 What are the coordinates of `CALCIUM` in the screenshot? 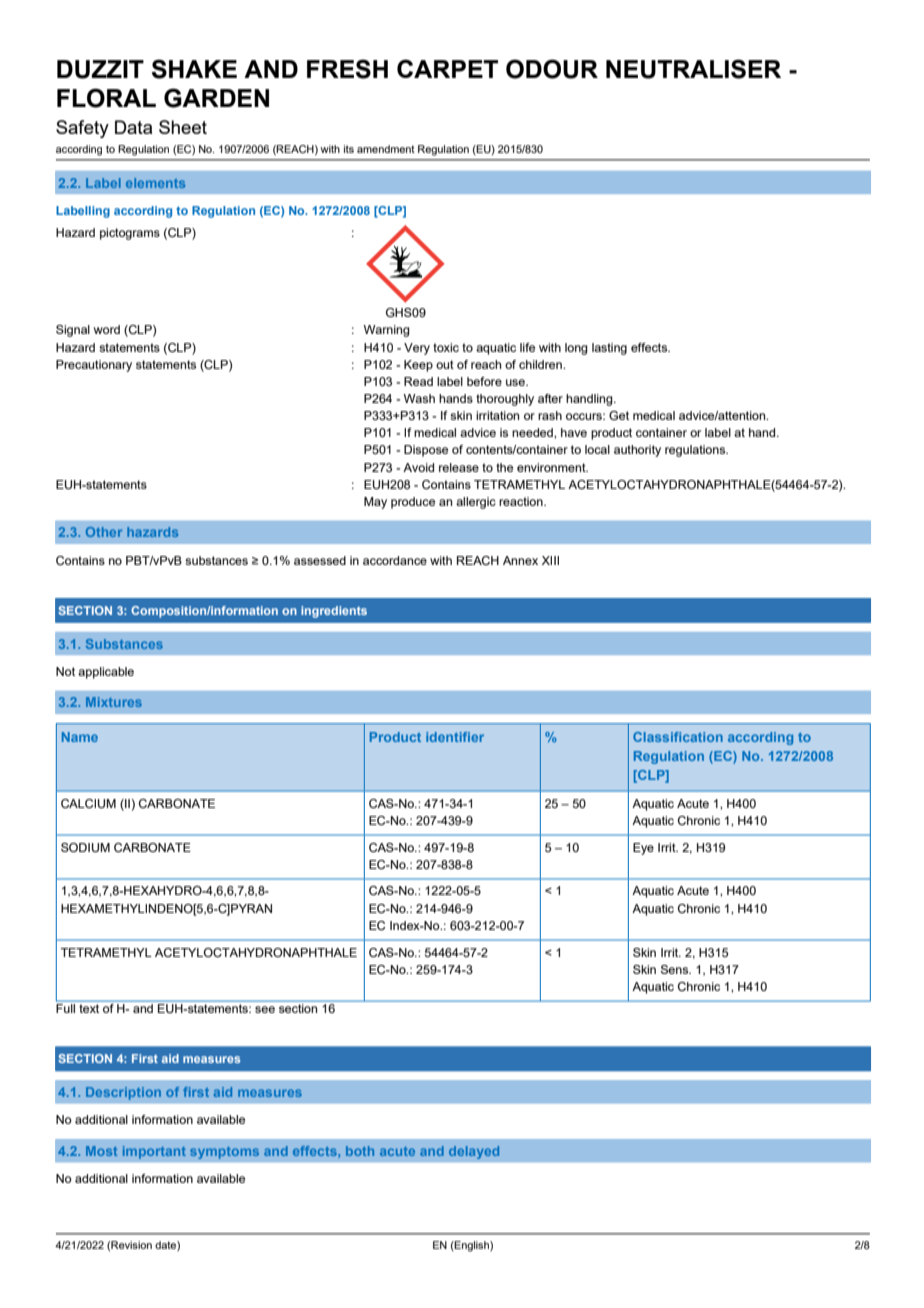 It's located at (88, 804).
